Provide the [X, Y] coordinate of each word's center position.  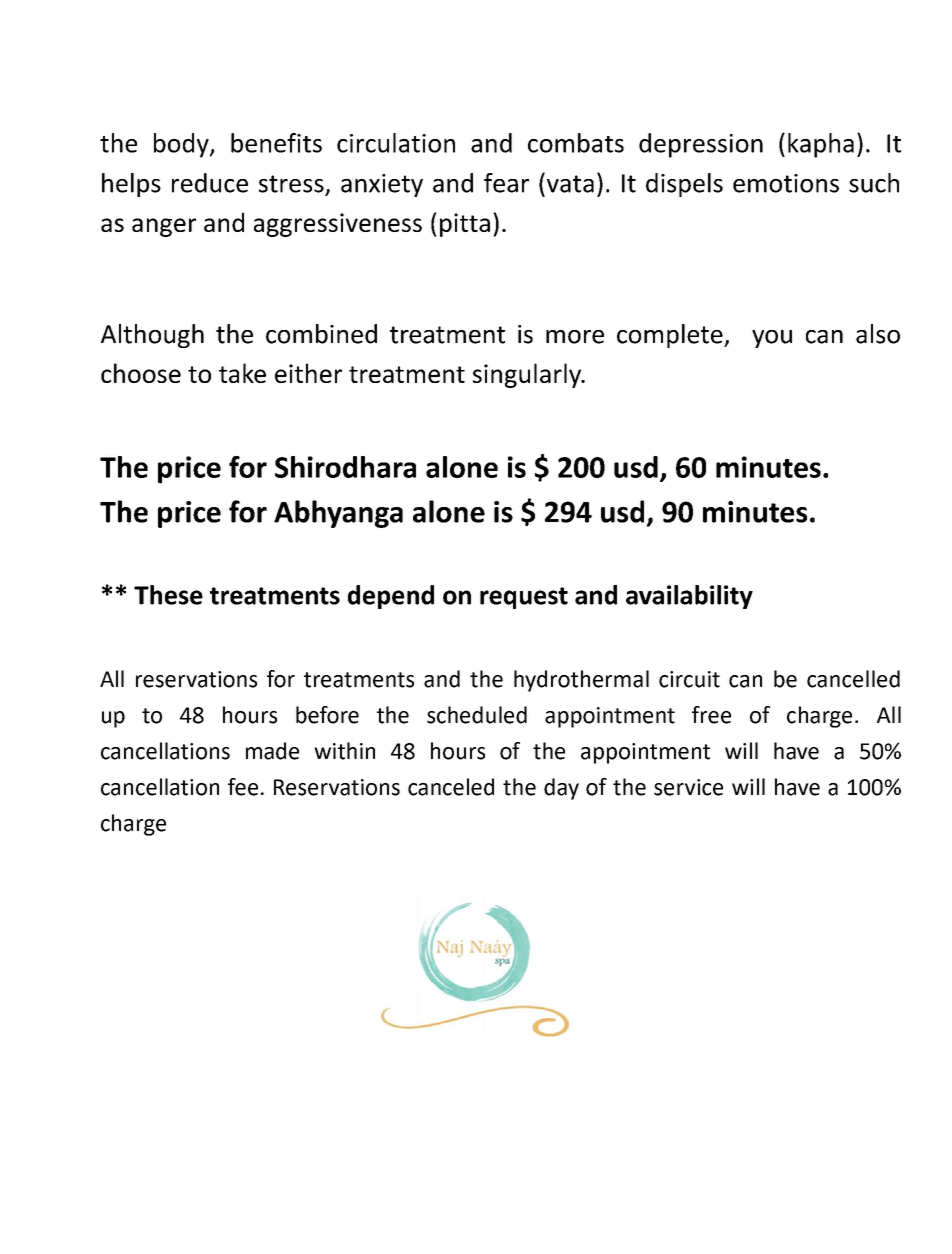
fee [243, 787]
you [772, 339]
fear [506, 183]
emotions [786, 183]
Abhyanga [338, 514]
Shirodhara [345, 467]
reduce [210, 183]
